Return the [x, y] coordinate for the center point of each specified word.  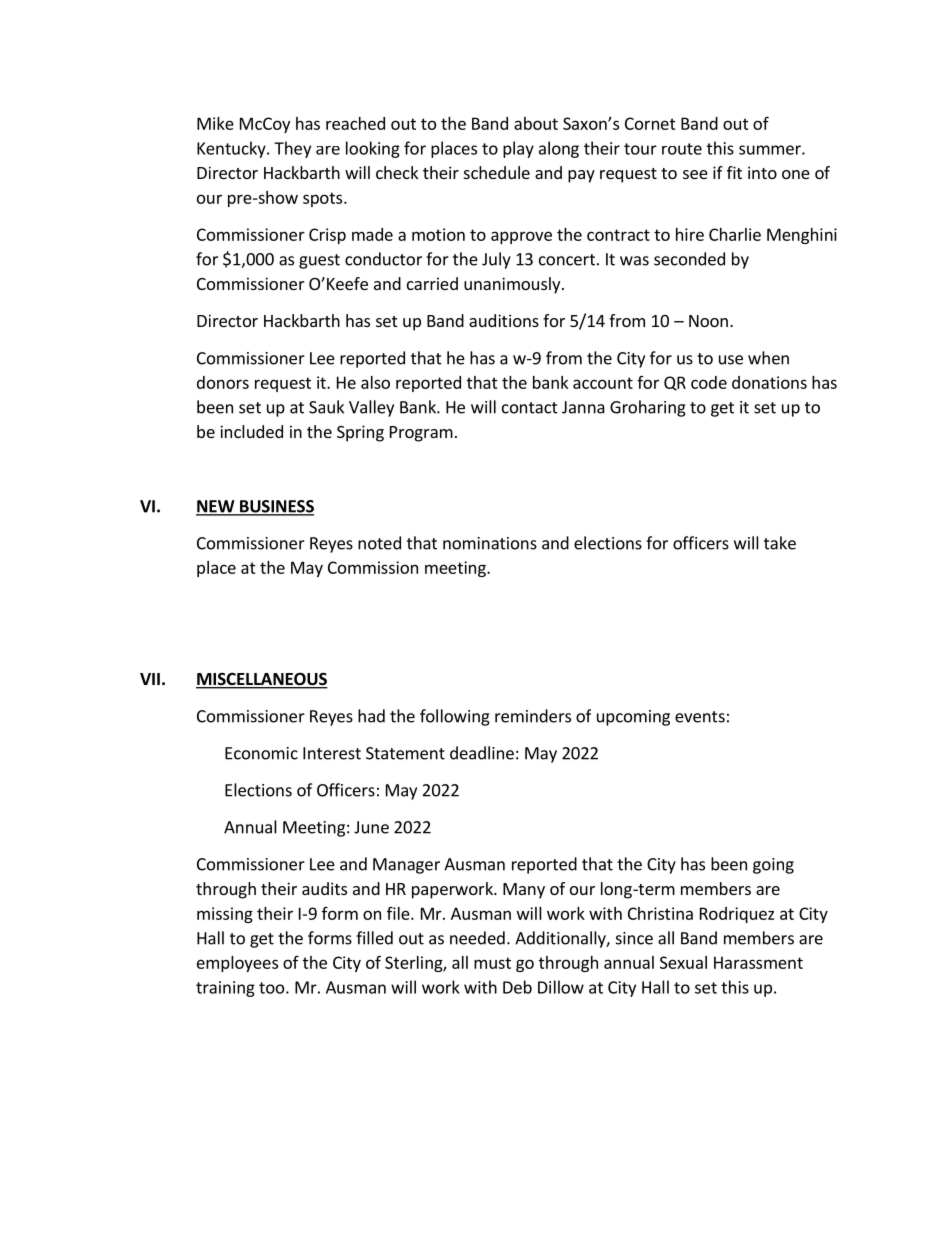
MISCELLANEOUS [262, 680]
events [700, 717]
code [709, 382]
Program [421, 434]
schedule [497, 172]
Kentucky [232, 149]
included [251, 431]
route [682, 149]
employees [237, 964]
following [455, 717]
